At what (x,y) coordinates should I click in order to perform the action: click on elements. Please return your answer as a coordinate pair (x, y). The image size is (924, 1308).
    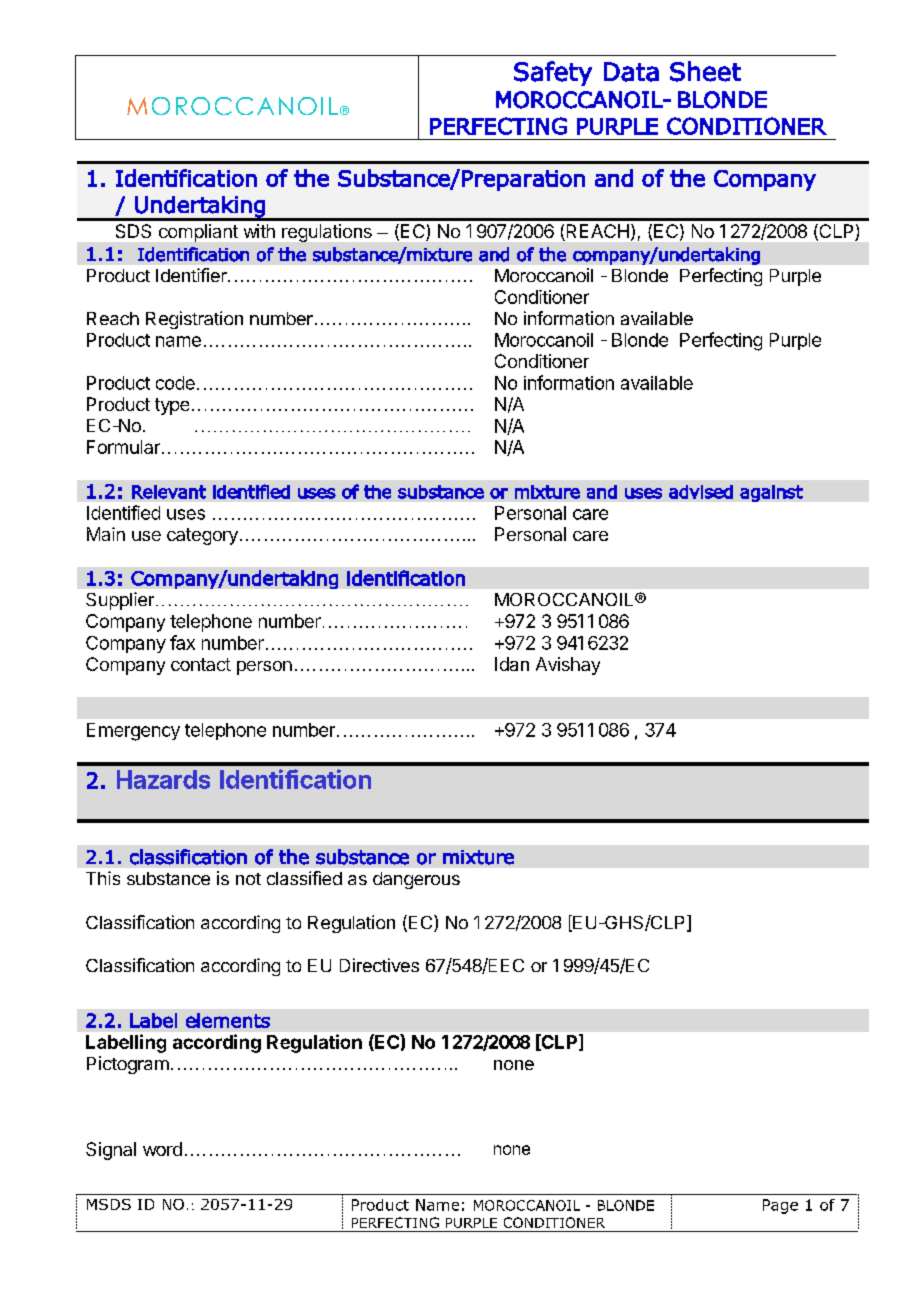
    Looking at the image, I should click on (228, 1020).
